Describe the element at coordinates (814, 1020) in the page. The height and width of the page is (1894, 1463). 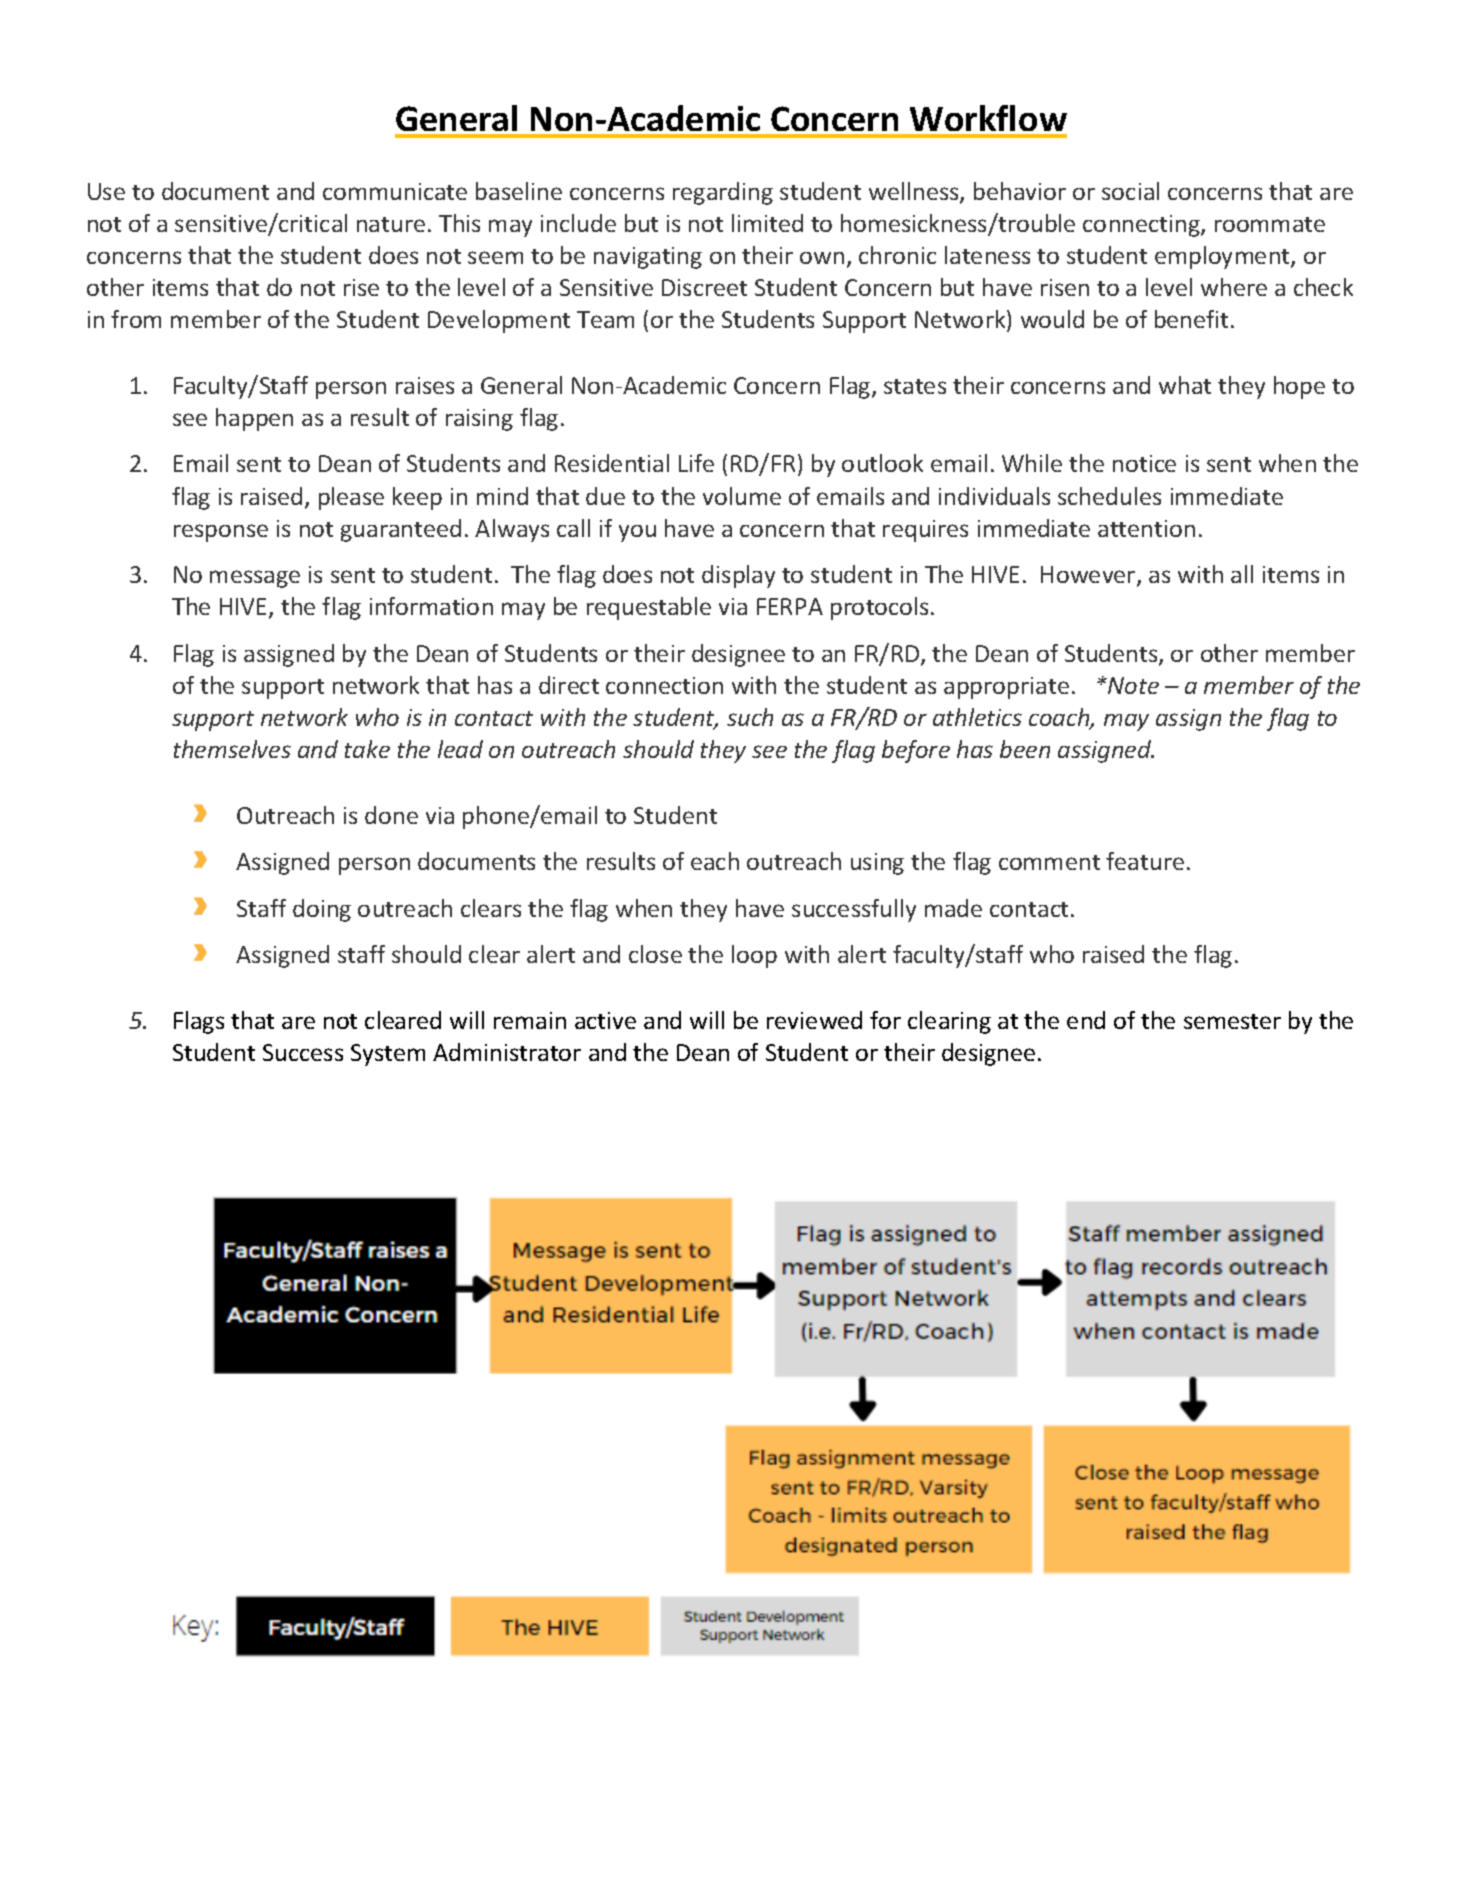
I see `reviewed` at that location.
